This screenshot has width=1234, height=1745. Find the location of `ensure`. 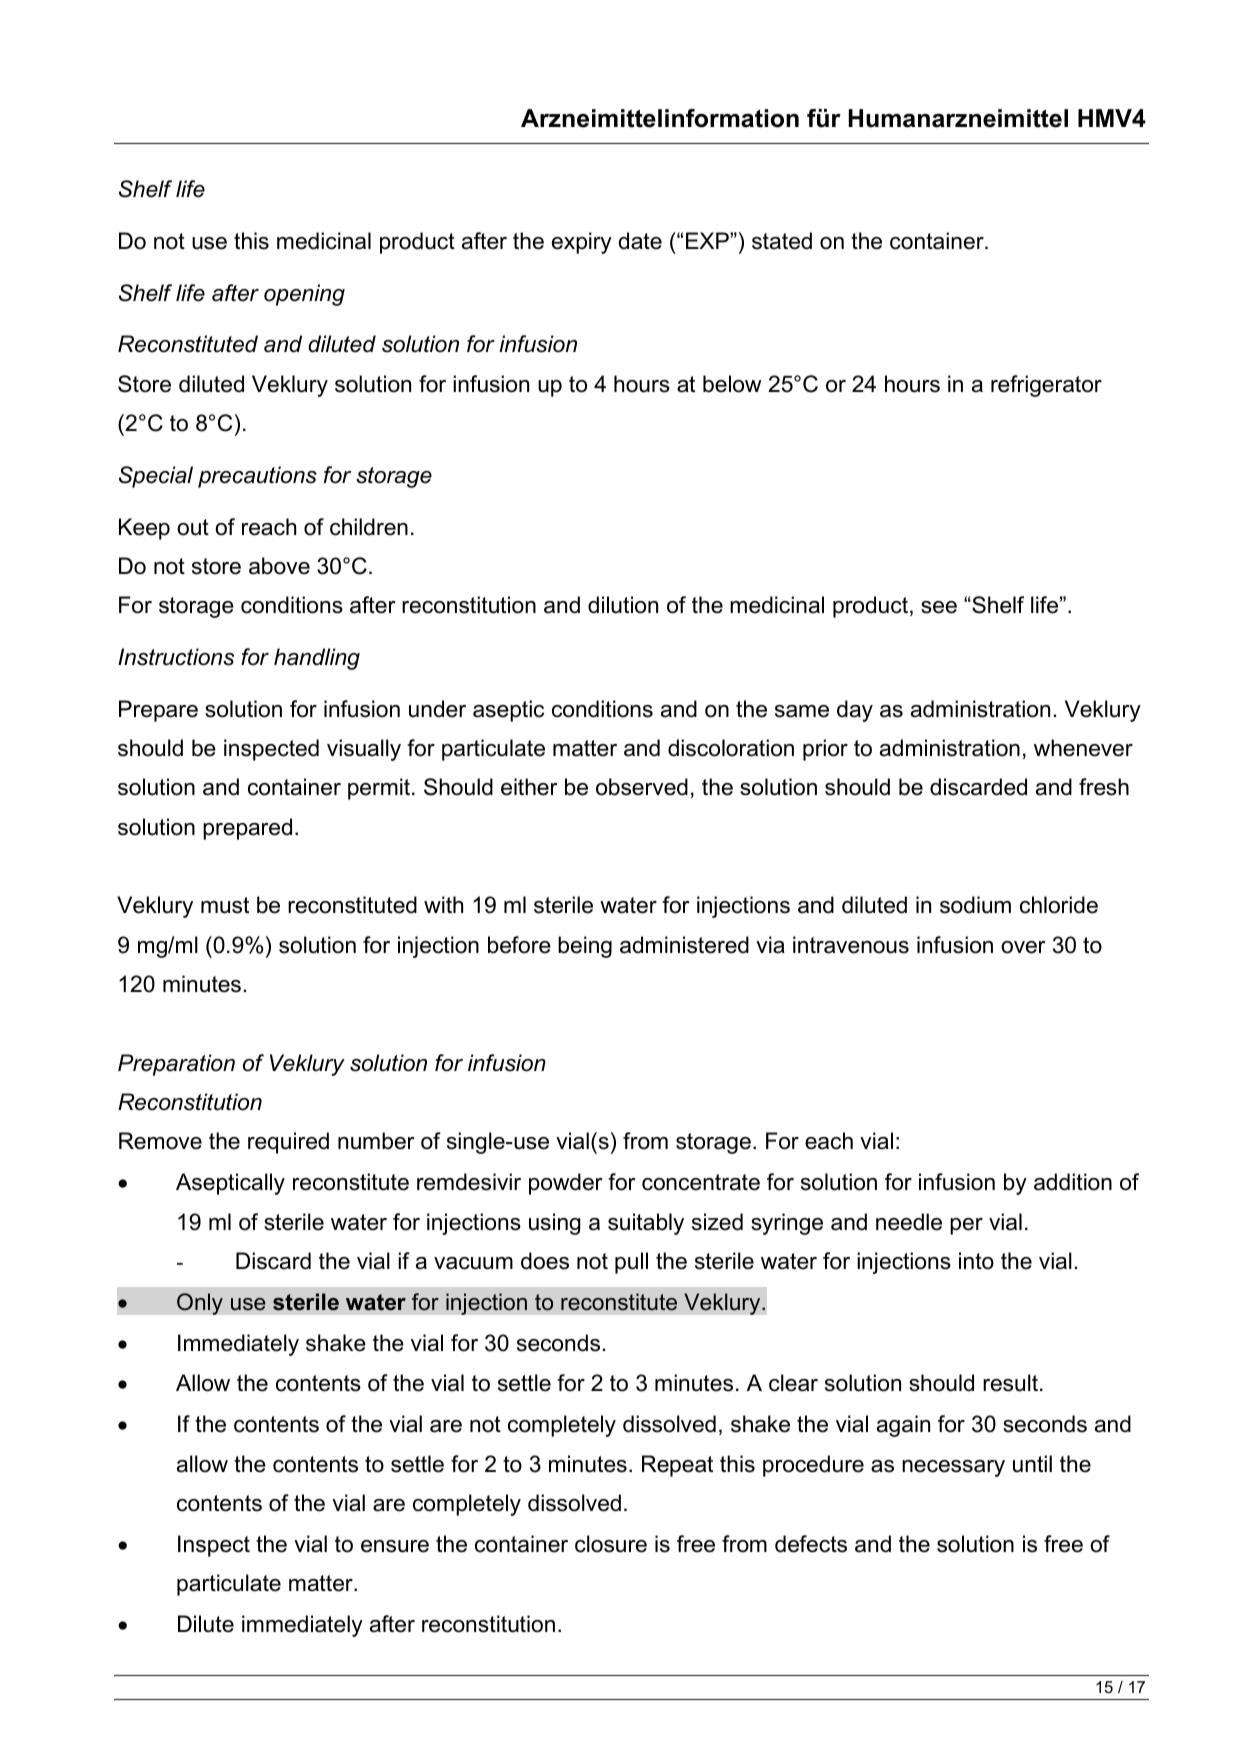

ensure is located at coordinates (395, 1546).
